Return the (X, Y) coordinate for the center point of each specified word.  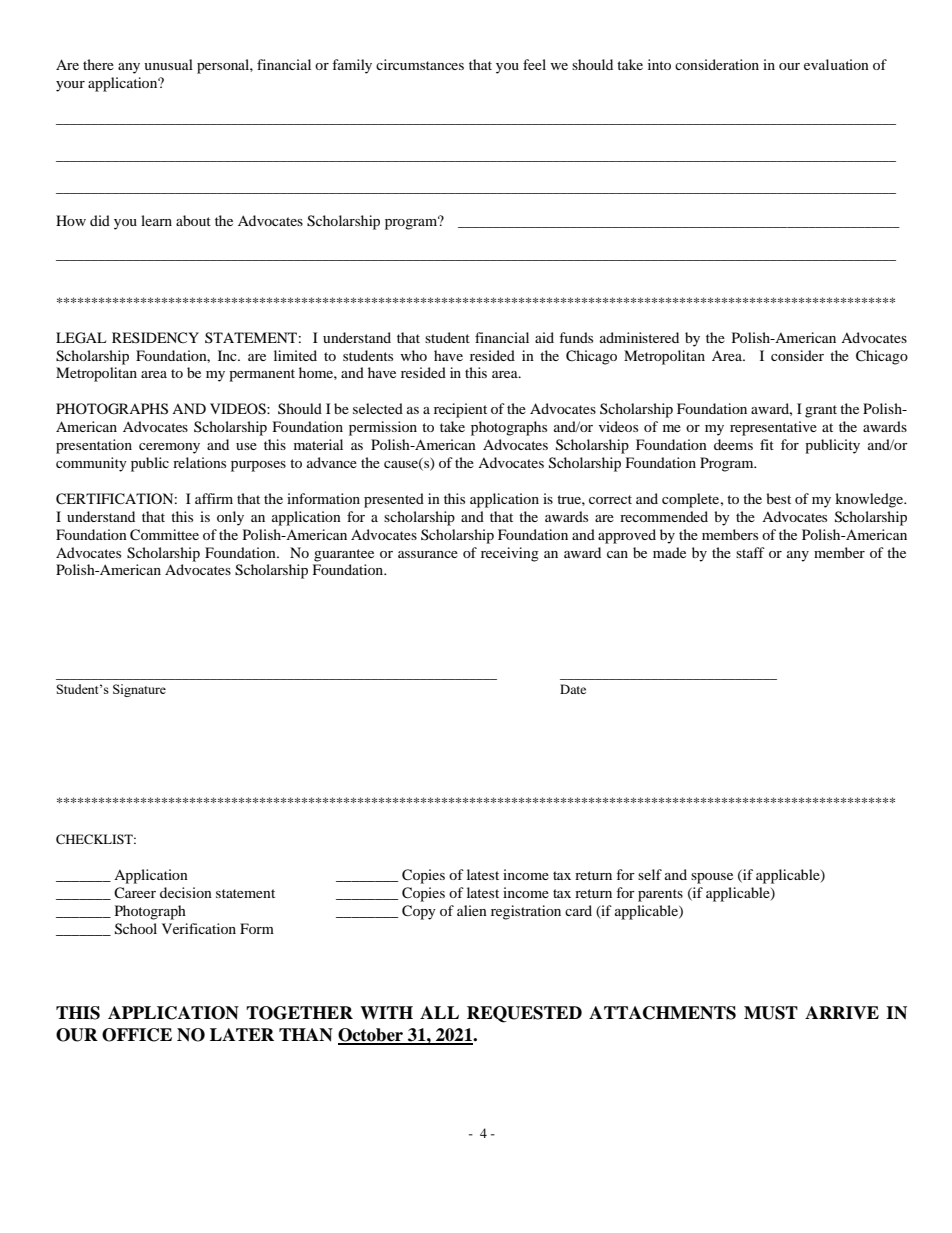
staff (750, 552)
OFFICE (137, 1035)
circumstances (420, 64)
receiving (510, 554)
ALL (439, 1012)
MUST (771, 1013)
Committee (164, 535)
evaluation (836, 64)
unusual (168, 64)
